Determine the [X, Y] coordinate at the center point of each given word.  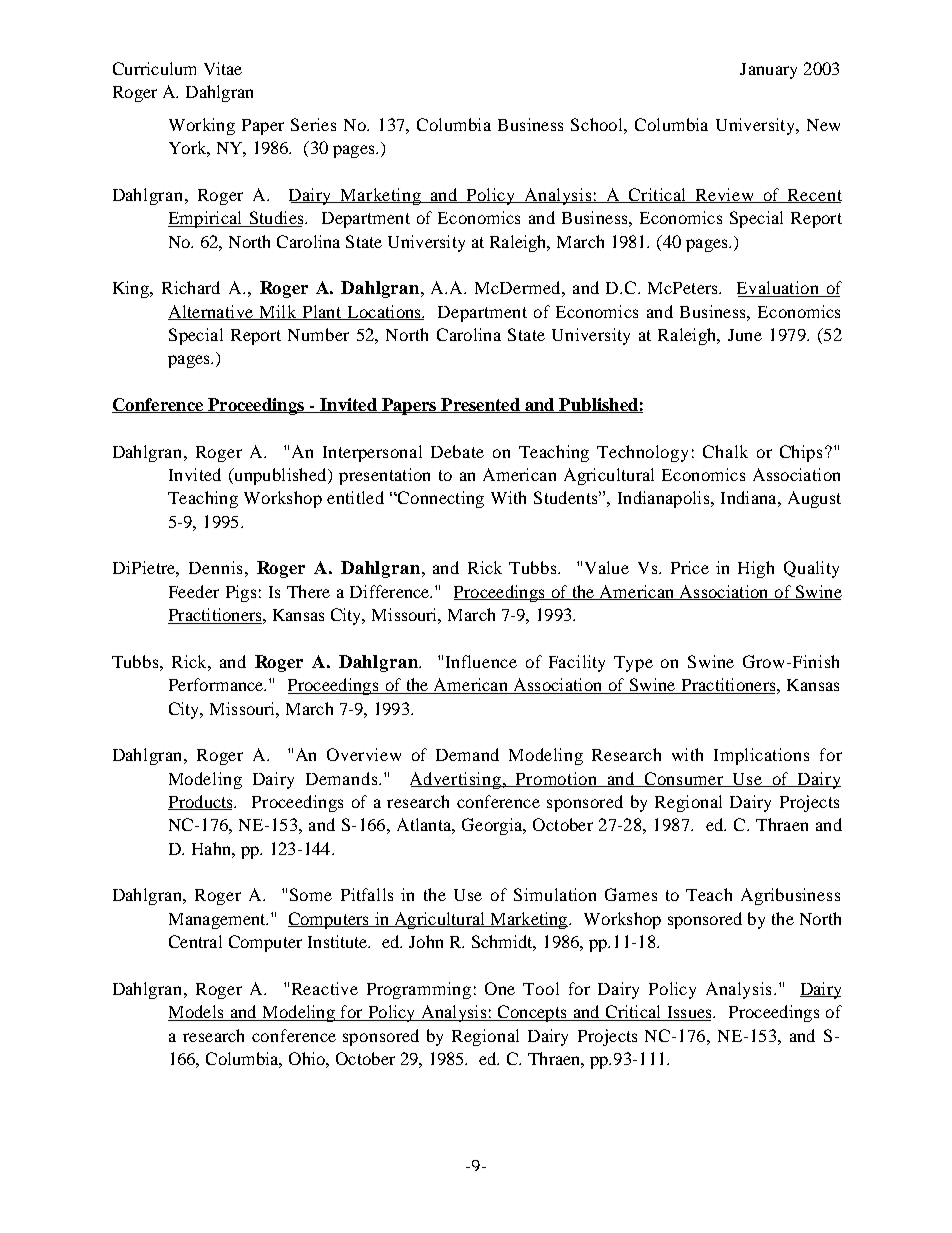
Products [202, 802]
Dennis [215, 567]
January [768, 71]
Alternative [211, 312]
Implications [761, 756]
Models [197, 1013]
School [598, 124]
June [745, 335]
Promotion [557, 779]
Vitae [223, 68]
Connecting [440, 499]
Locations [384, 312]
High [756, 569]
